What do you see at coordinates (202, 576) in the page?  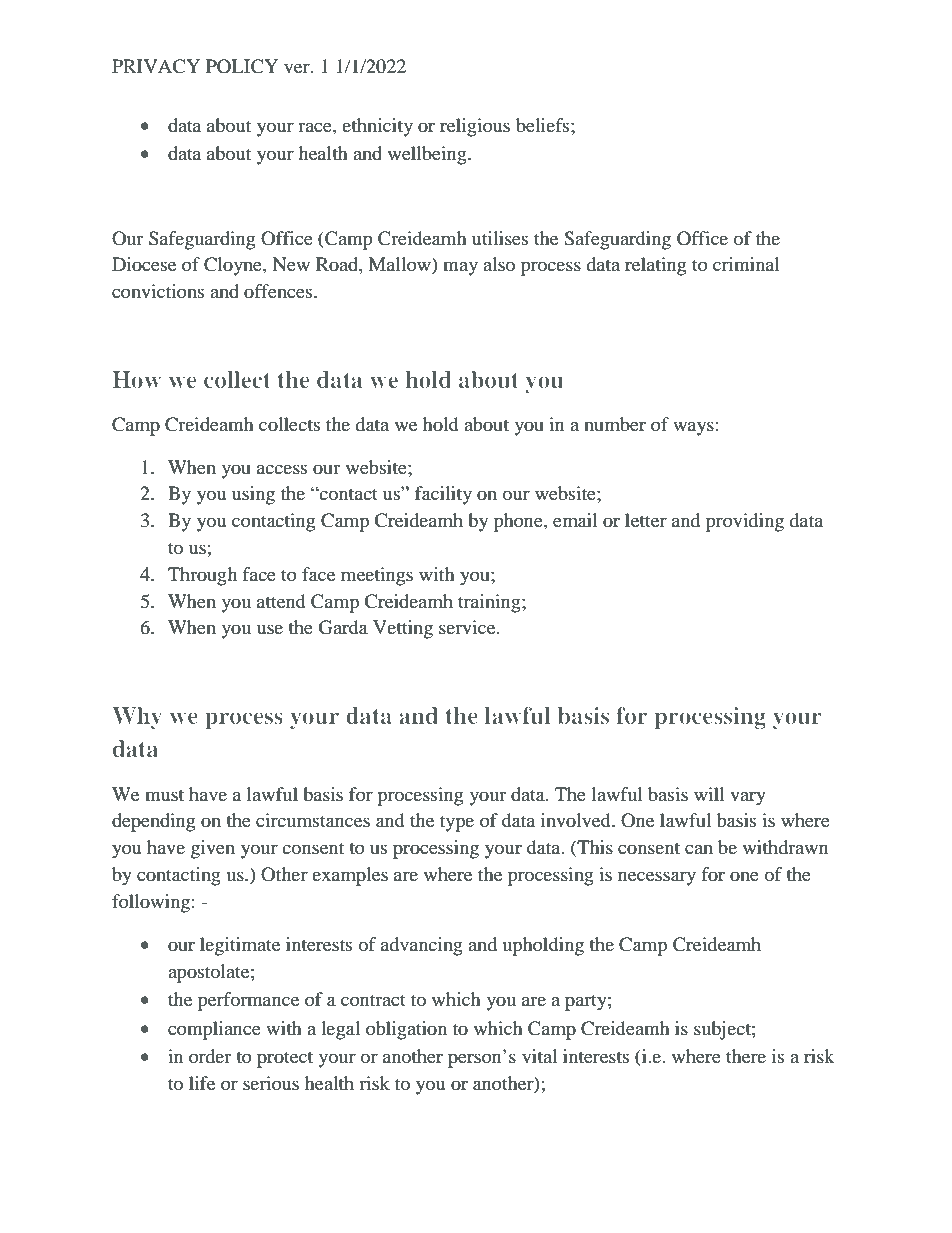 I see `Through` at bounding box center [202, 576].
